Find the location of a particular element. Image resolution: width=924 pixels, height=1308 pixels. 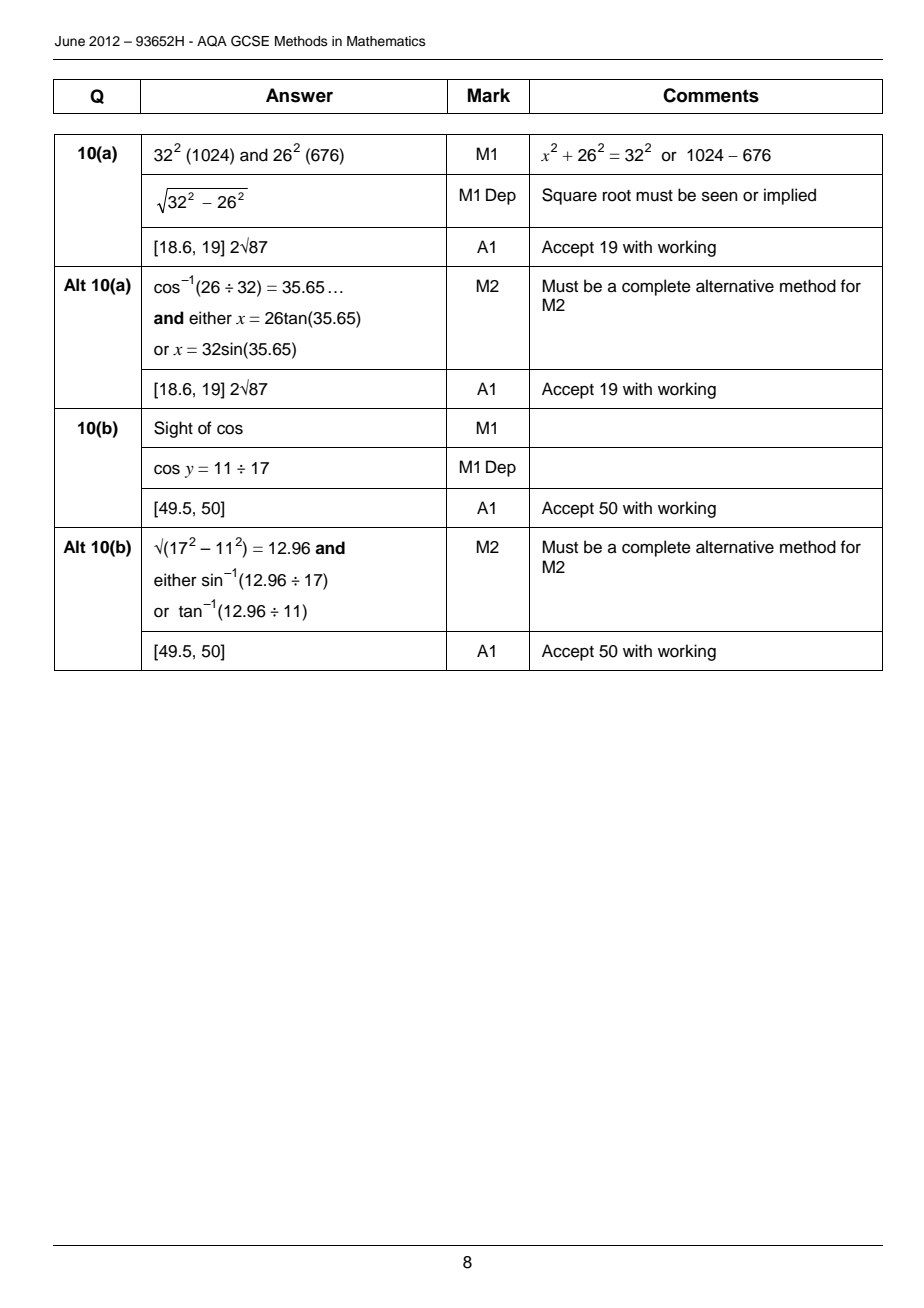

Answer is located at coordinates (299, 95).
